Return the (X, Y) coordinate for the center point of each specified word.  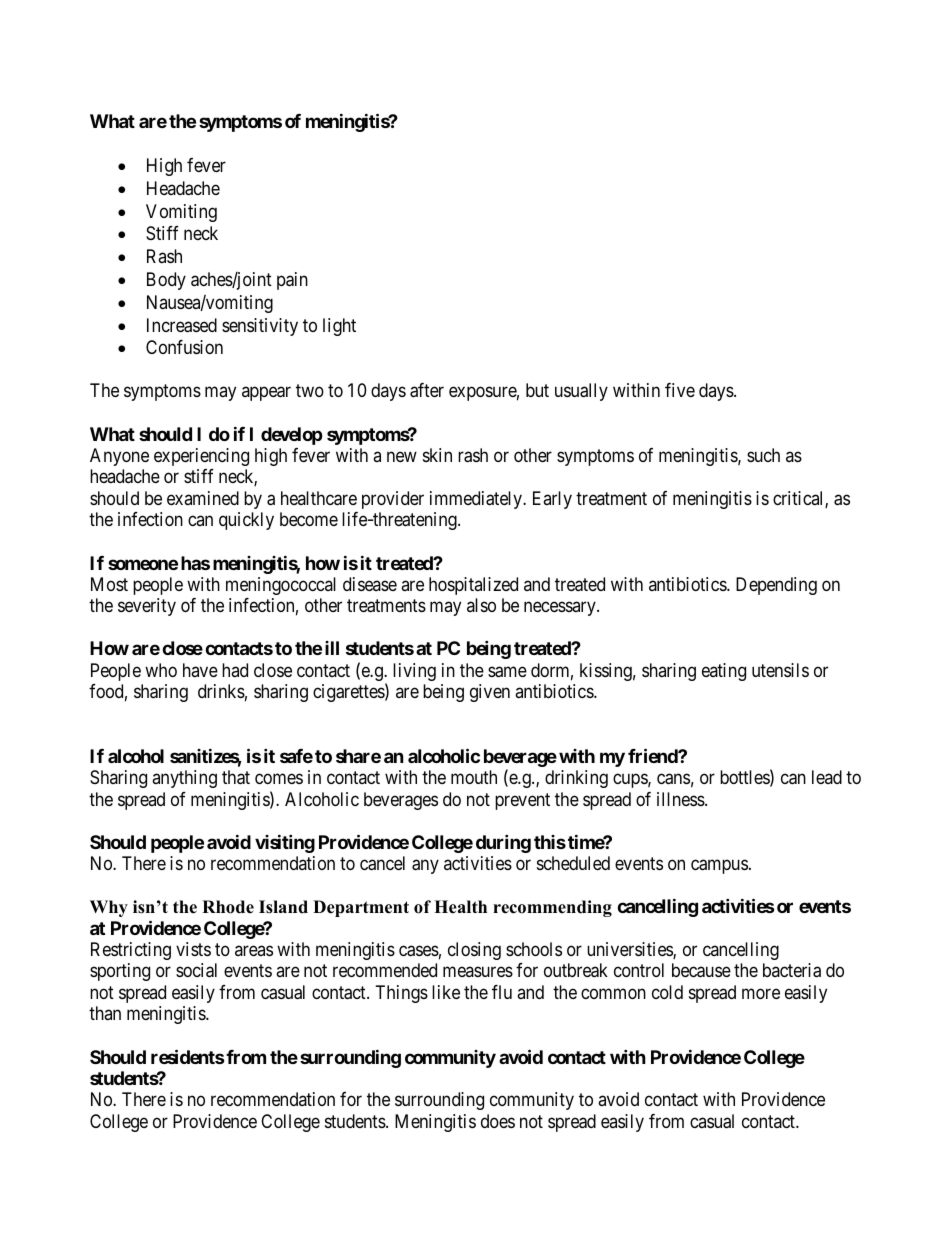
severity (147, 607)
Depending (776, 586)
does (498, 1121)
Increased (182, 325)
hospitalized (473, 586)
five (680, 390)
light (339, 327)
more (761, 993)
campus (719, 866)
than (105, 1013)
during (503, 843)
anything (184, 779)
